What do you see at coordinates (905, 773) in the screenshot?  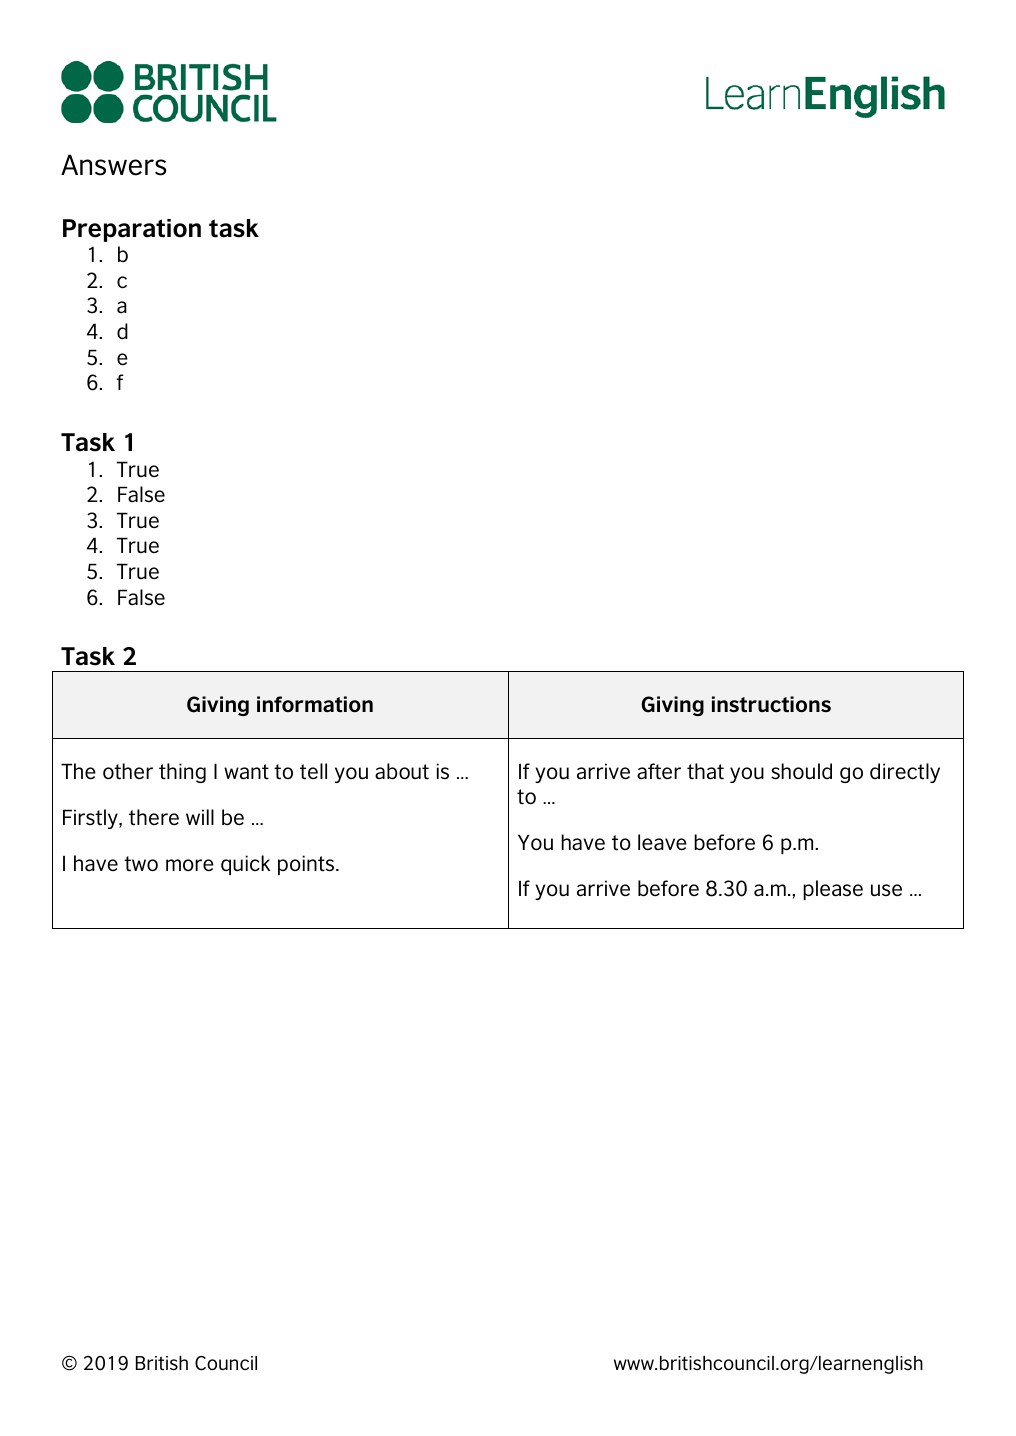 I see `directly` at bounding box center [905, 773].
